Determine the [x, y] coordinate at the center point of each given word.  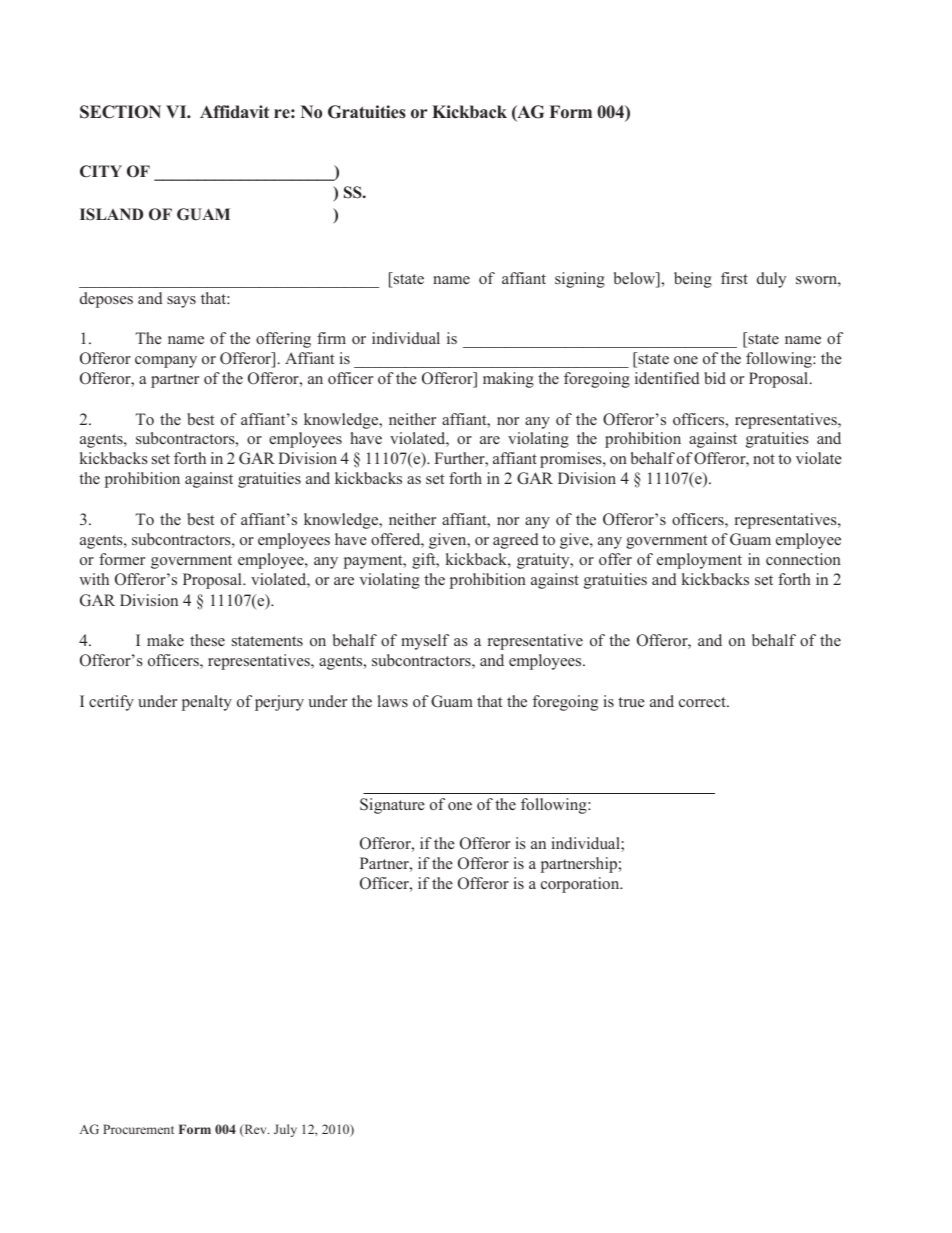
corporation [581, 885]
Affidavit [234, 111]
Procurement [138, 1129]
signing [580, 280]
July [285, 1130]
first [734, 278]
